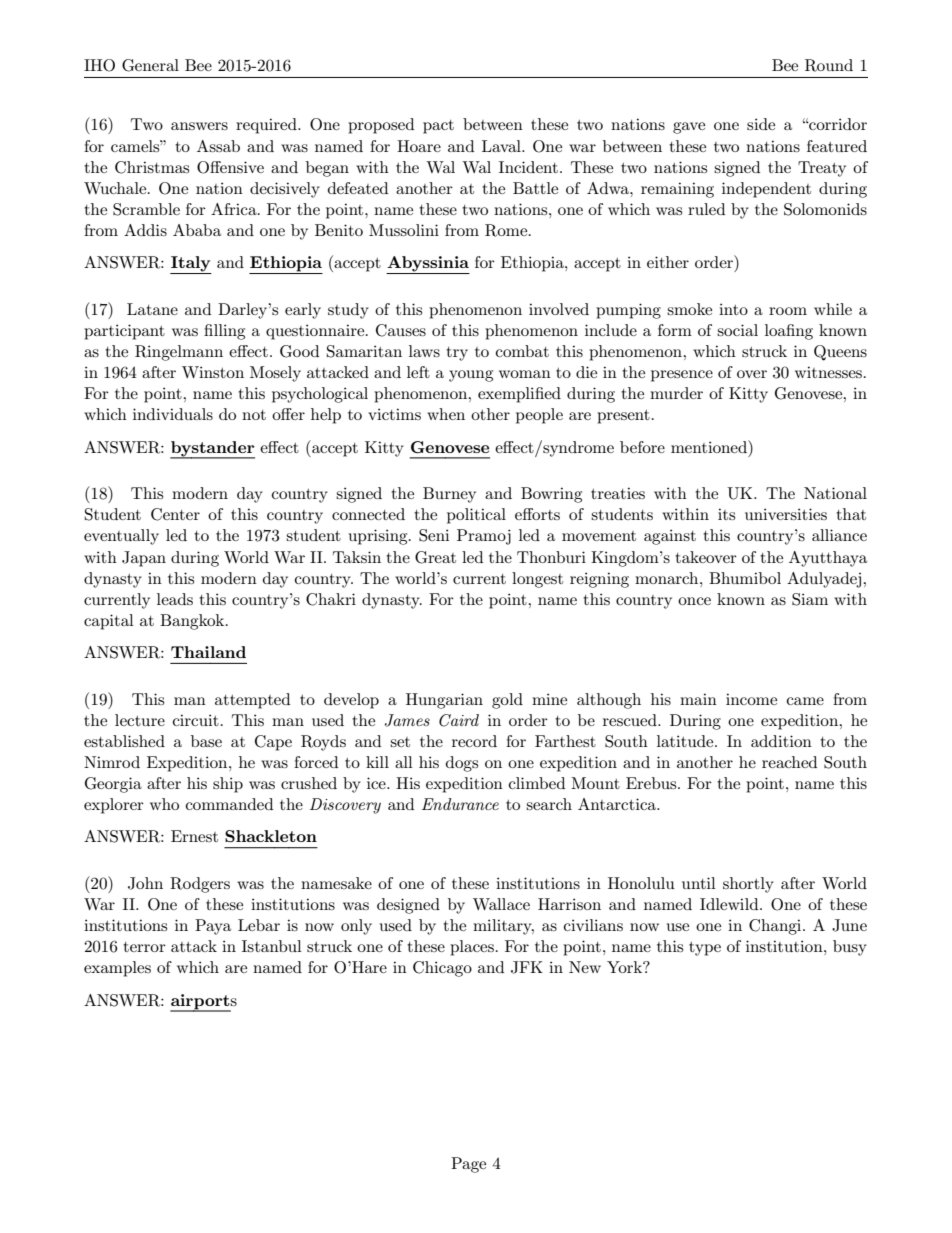 The image size is (952, 1233). I want to click on type, so click(705, 949).
